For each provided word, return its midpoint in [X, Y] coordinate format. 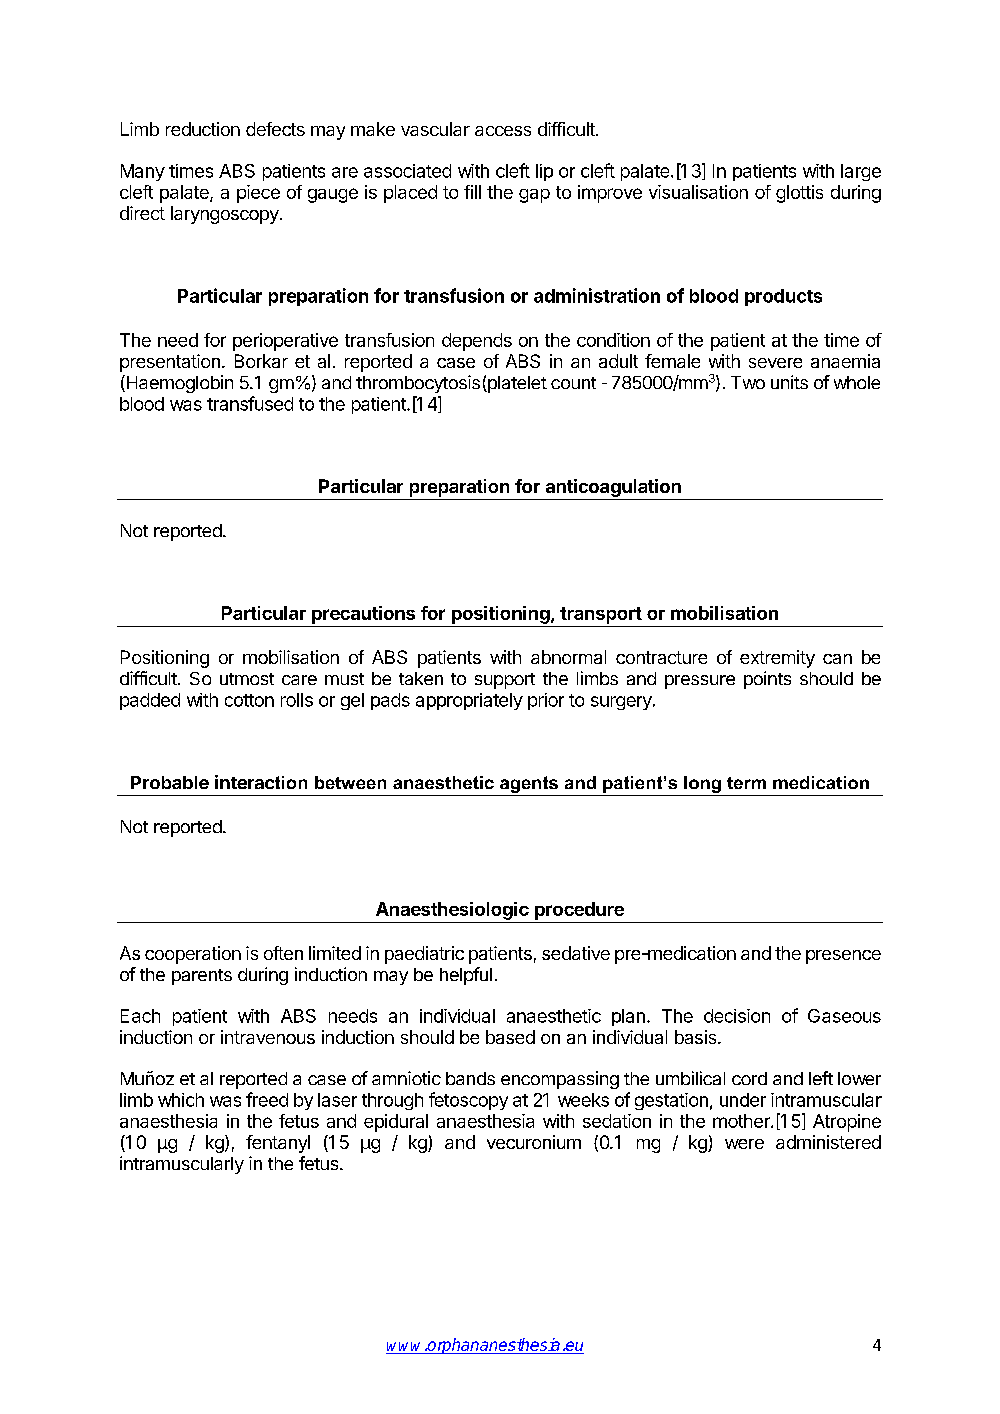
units [789, 382]
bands [470, 1078]
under [743, 1100]
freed [267, 1099]
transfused [250, 403]
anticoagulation [613, 489]
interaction [261, 782]
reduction [203, 129]
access [503, 131]
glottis [799, 194]
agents [529, 784]
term [746, 783]
